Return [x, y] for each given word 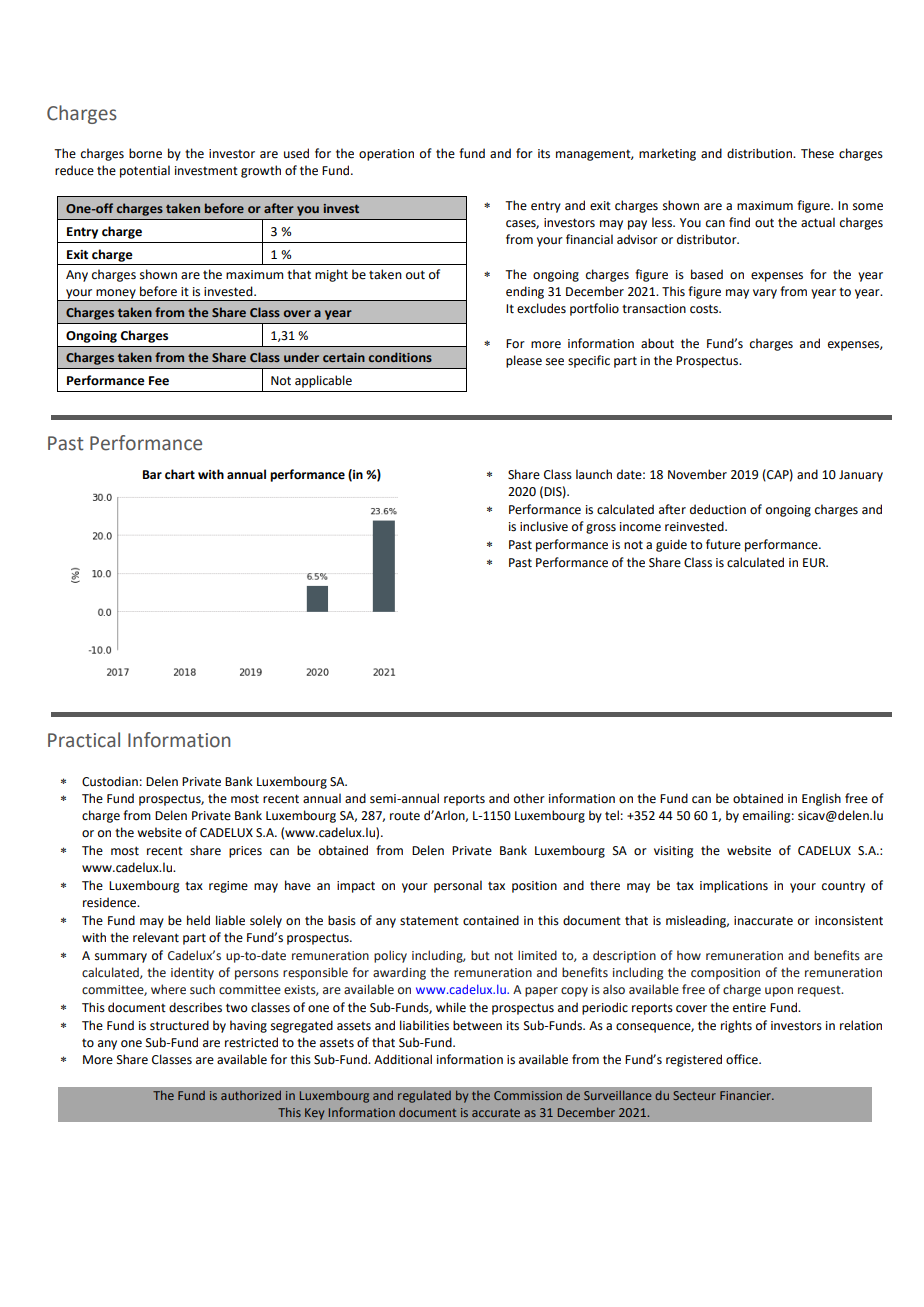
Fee [159, 381]
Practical [84, 740]
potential [145, 171]
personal [458, 886]
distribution [760, 153]
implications [734, 886]
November [697, 474]
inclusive [544, 526]
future [723, 544]
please [524, 361]
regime [228, 887]
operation [386, 155]
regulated [424, 1096]
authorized [251, 1095]
